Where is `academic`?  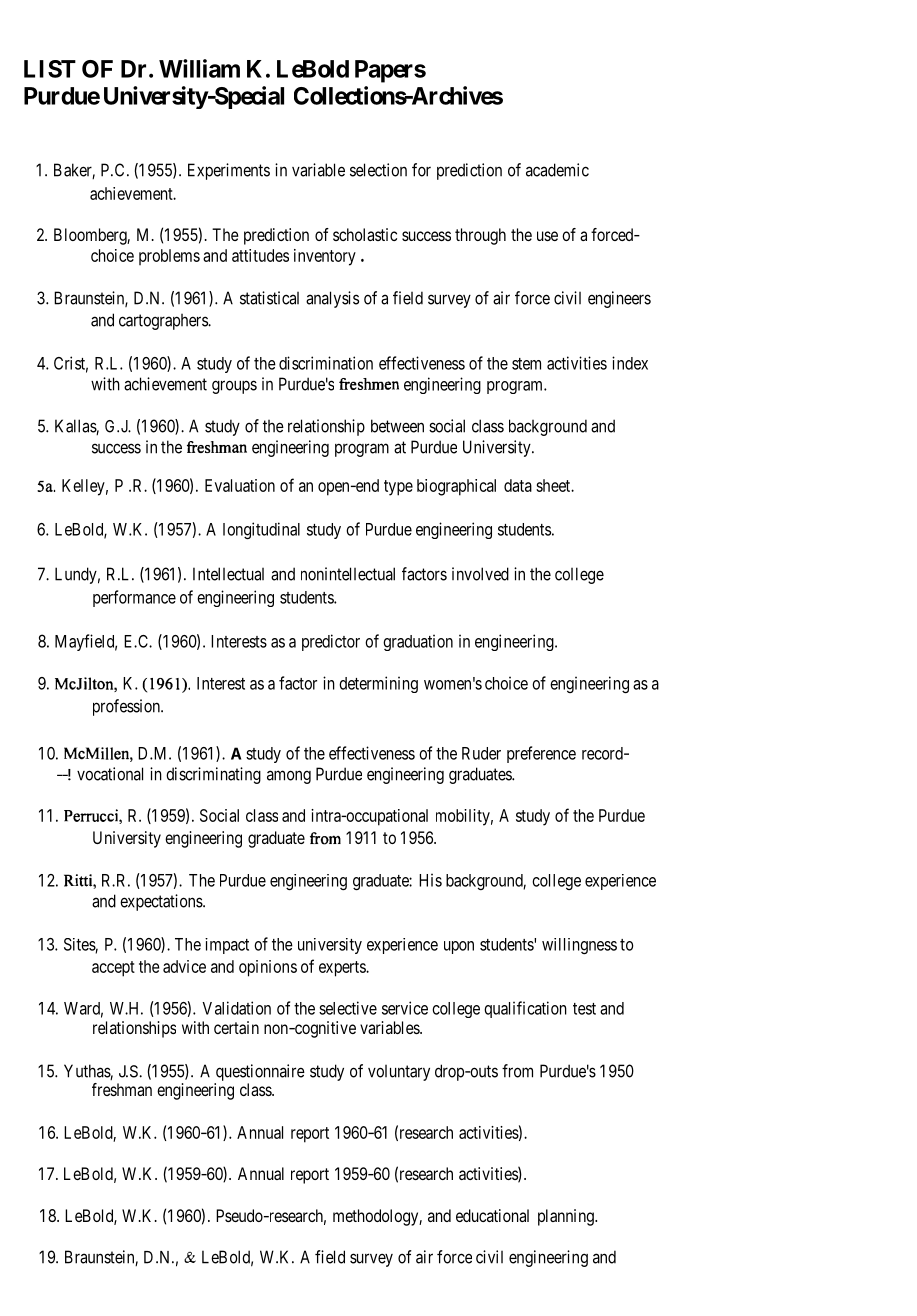 academic is located at coordinates (557, 170).
